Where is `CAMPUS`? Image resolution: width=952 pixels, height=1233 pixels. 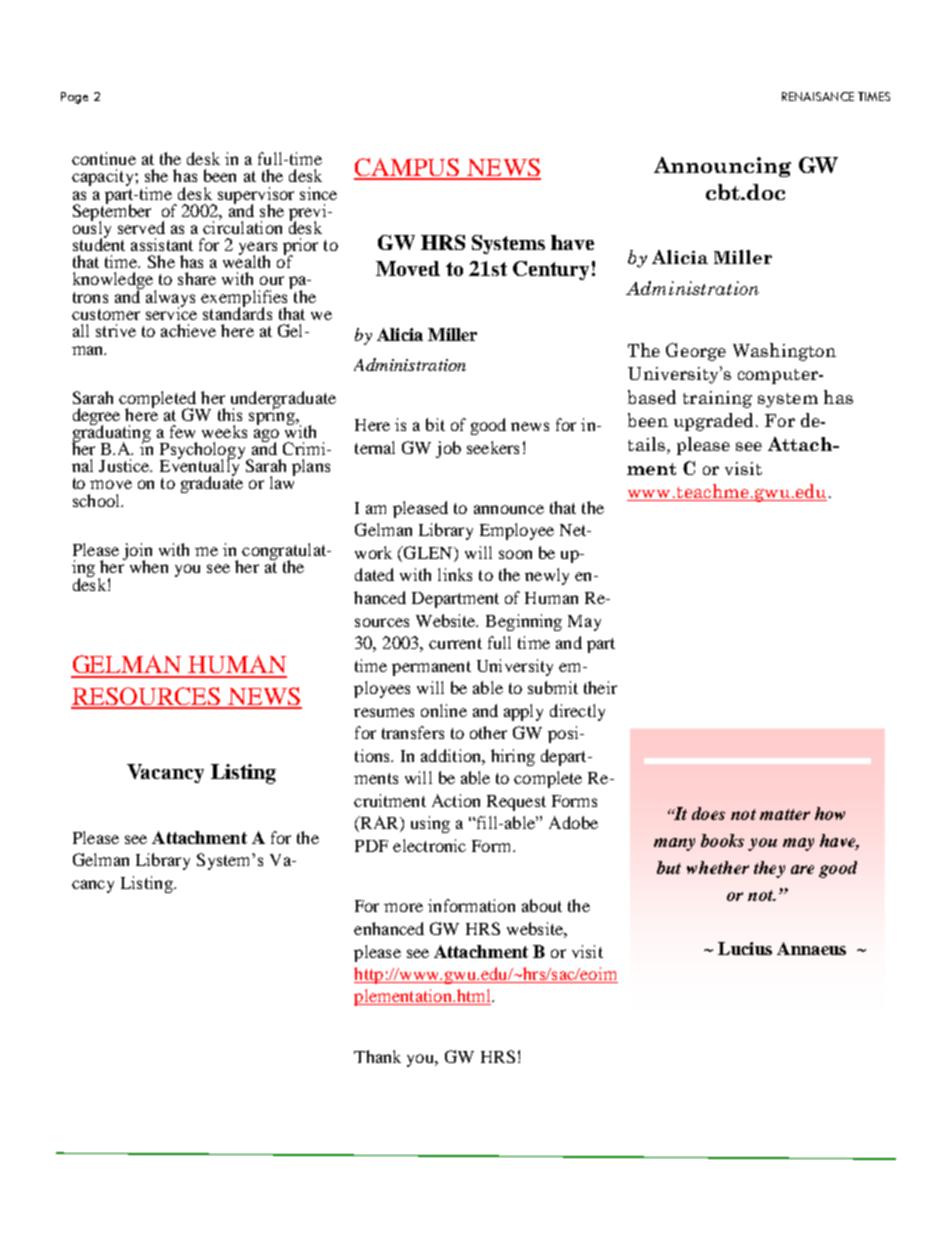
CAMPUS is located at coordinates (408, 168).
